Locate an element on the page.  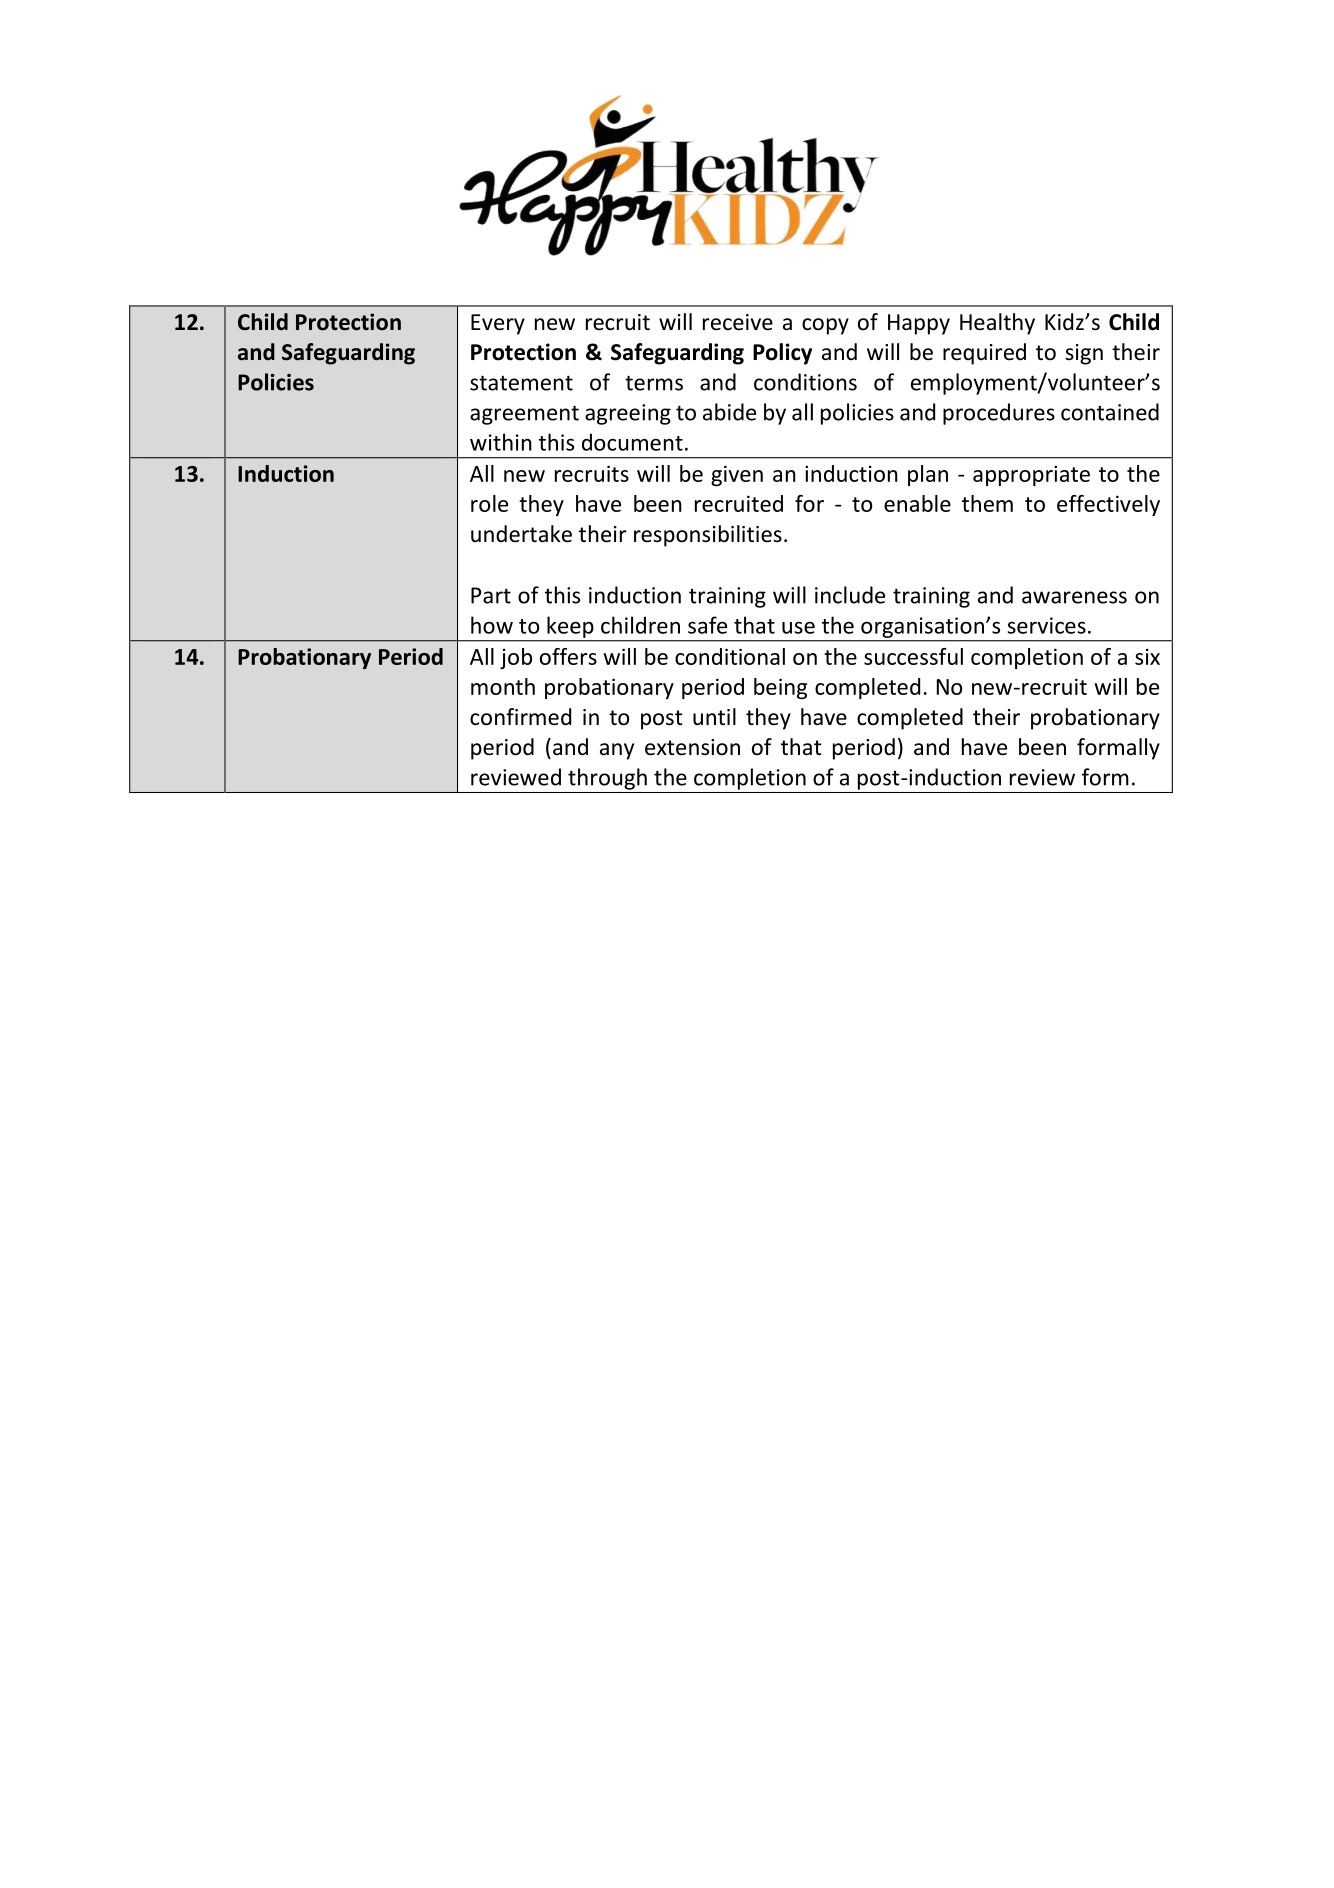
services is located at coordinates (1046, 625).
